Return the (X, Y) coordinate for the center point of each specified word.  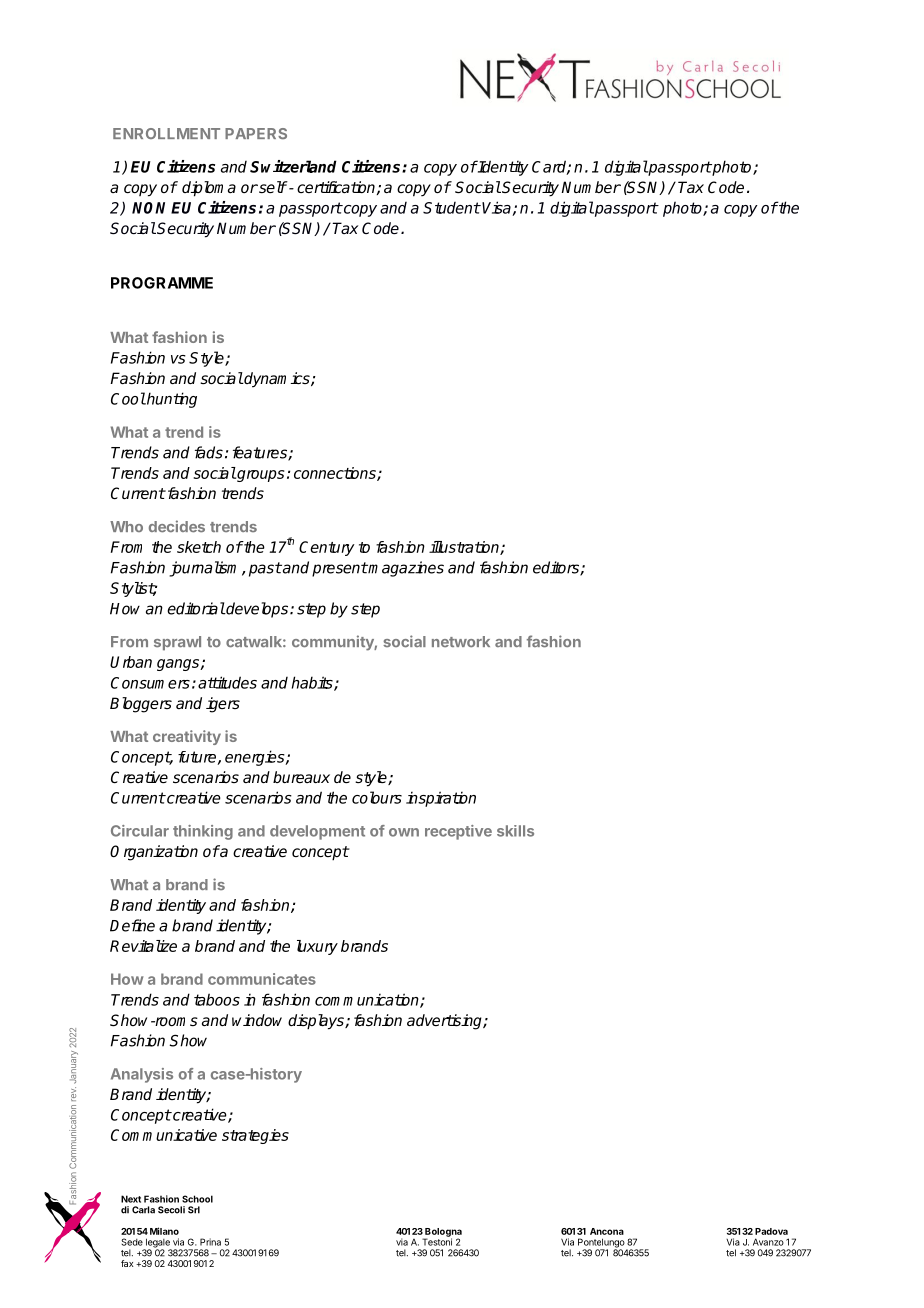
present (340, 569)
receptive (458, 832)
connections (336, 474)
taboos (217, 999)
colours (377, 797)
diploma (209, 189)
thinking (203, 832)
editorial (196, 608)
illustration (465, 548)
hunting (171, 400)
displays (317, 1022)
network (461, 641)
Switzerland (293, 166)
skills (515, 831)
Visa (497, 208)
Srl (194, 1210)
